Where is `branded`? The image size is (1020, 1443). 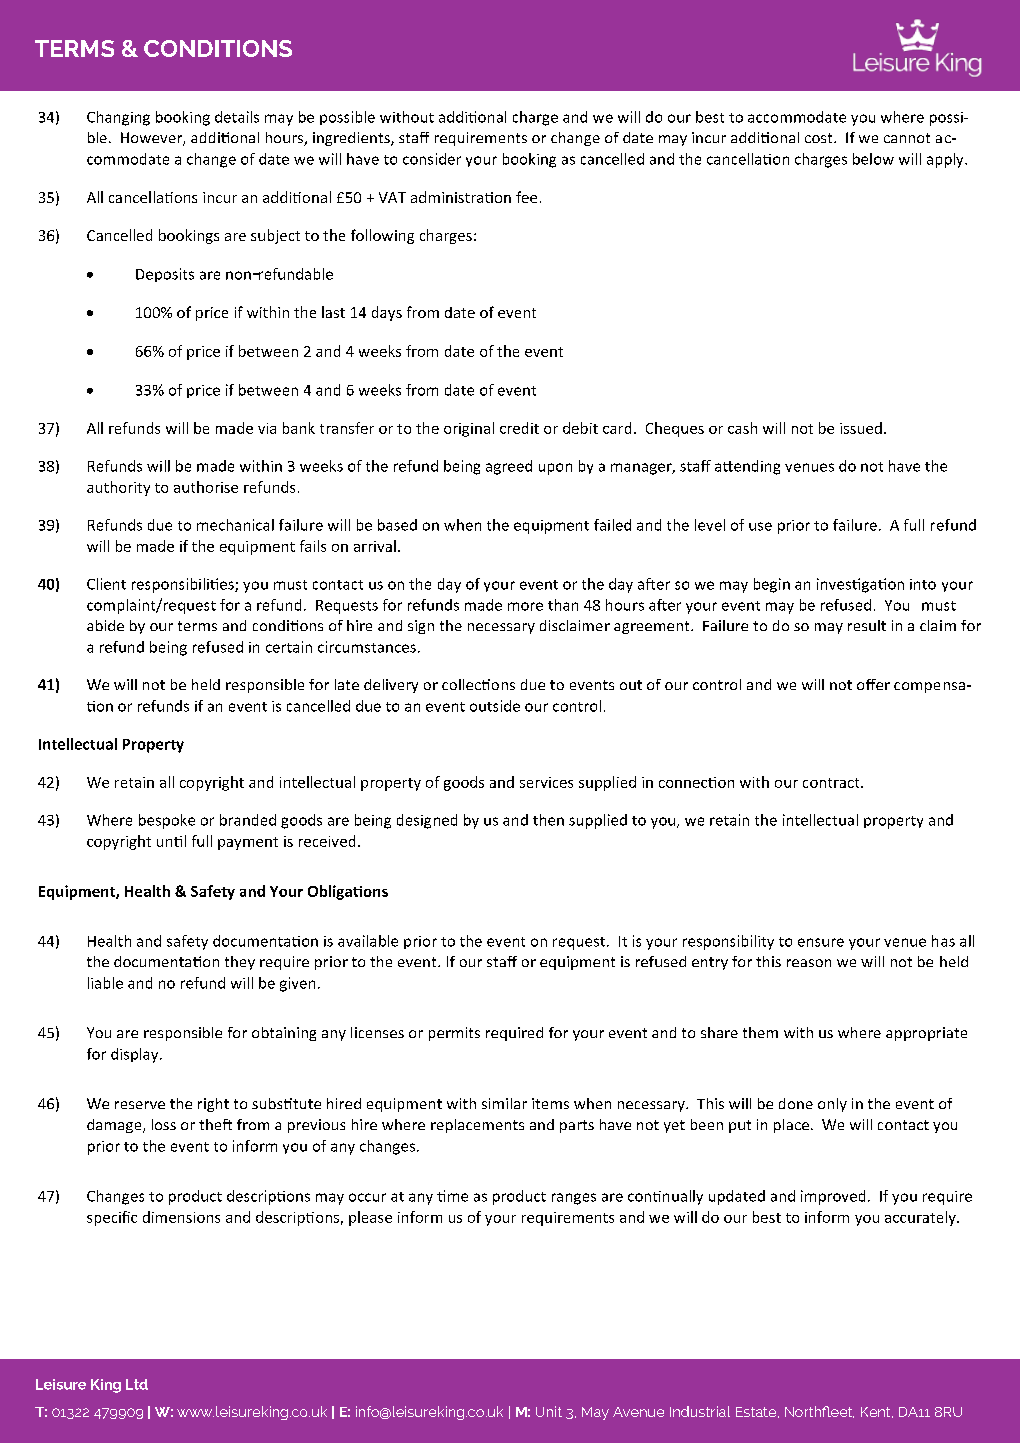 branded is located at coordinates (248, 820).
